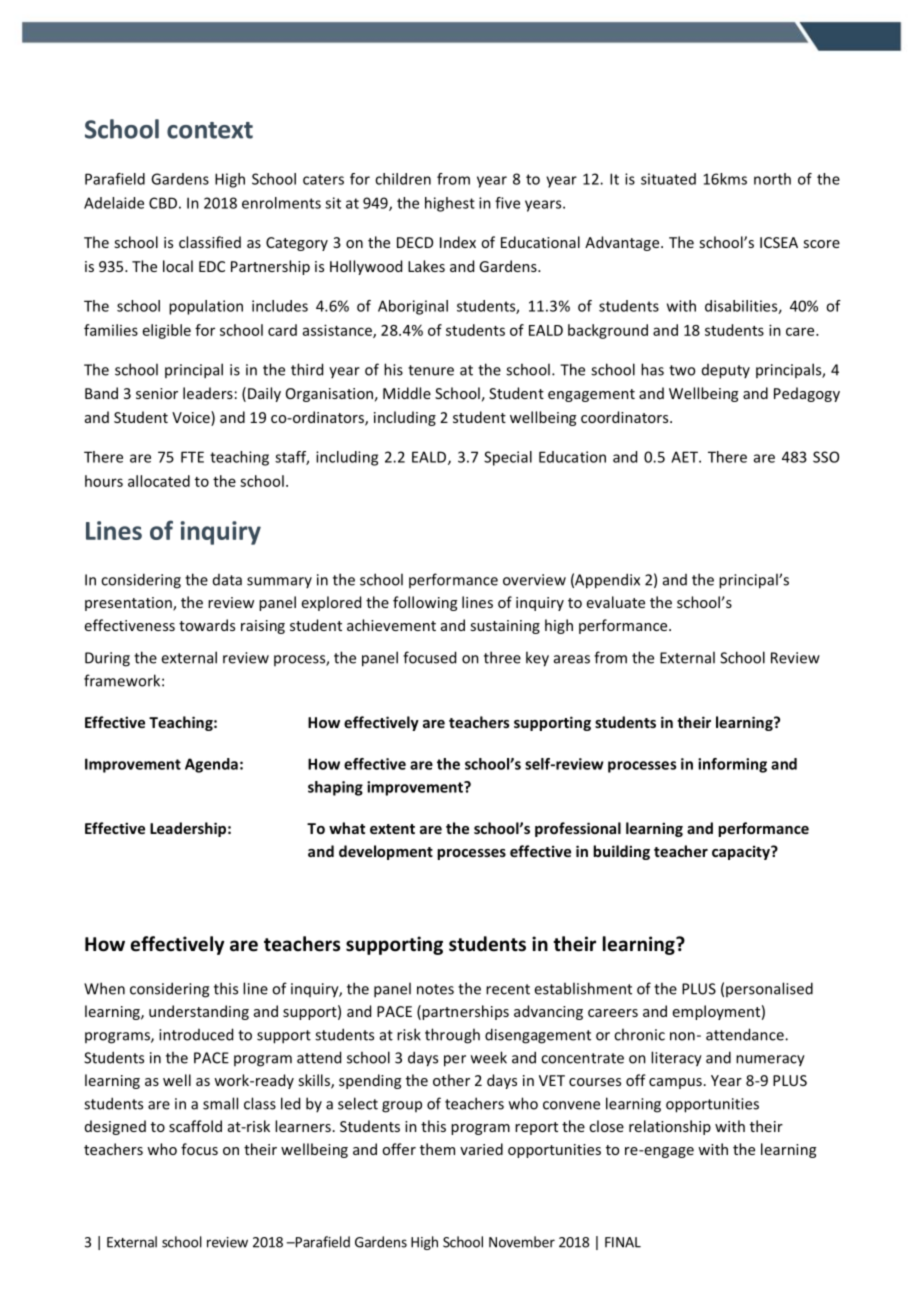 Image resolution: width=924 pixels, height=1308 pixels. What do you see at coordinates (211, 765) in the screenshot?
I see `Agenda` at bounding box center [211, 765].
